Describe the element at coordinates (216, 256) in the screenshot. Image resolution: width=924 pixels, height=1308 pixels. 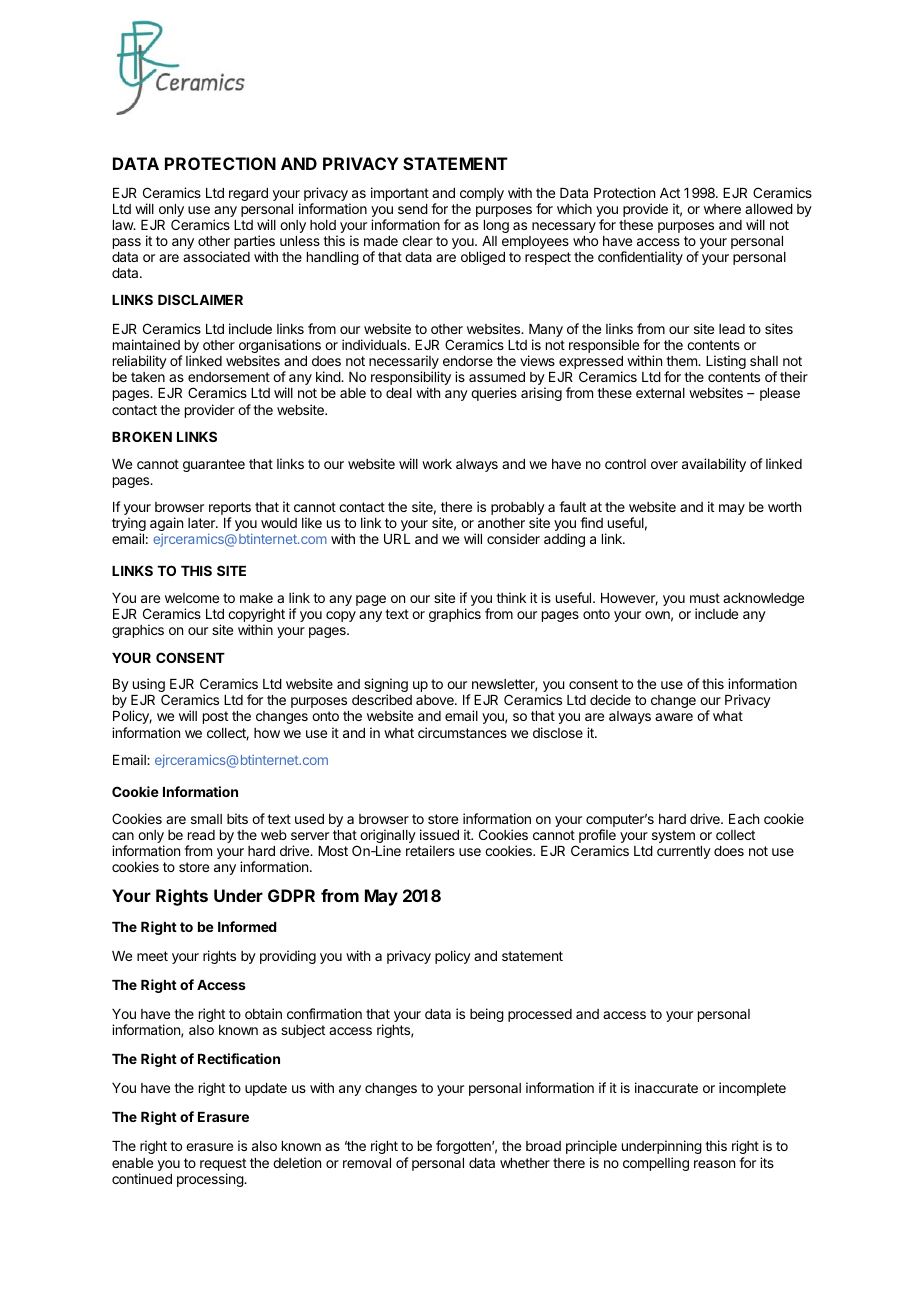
I see `associated` at that location.
